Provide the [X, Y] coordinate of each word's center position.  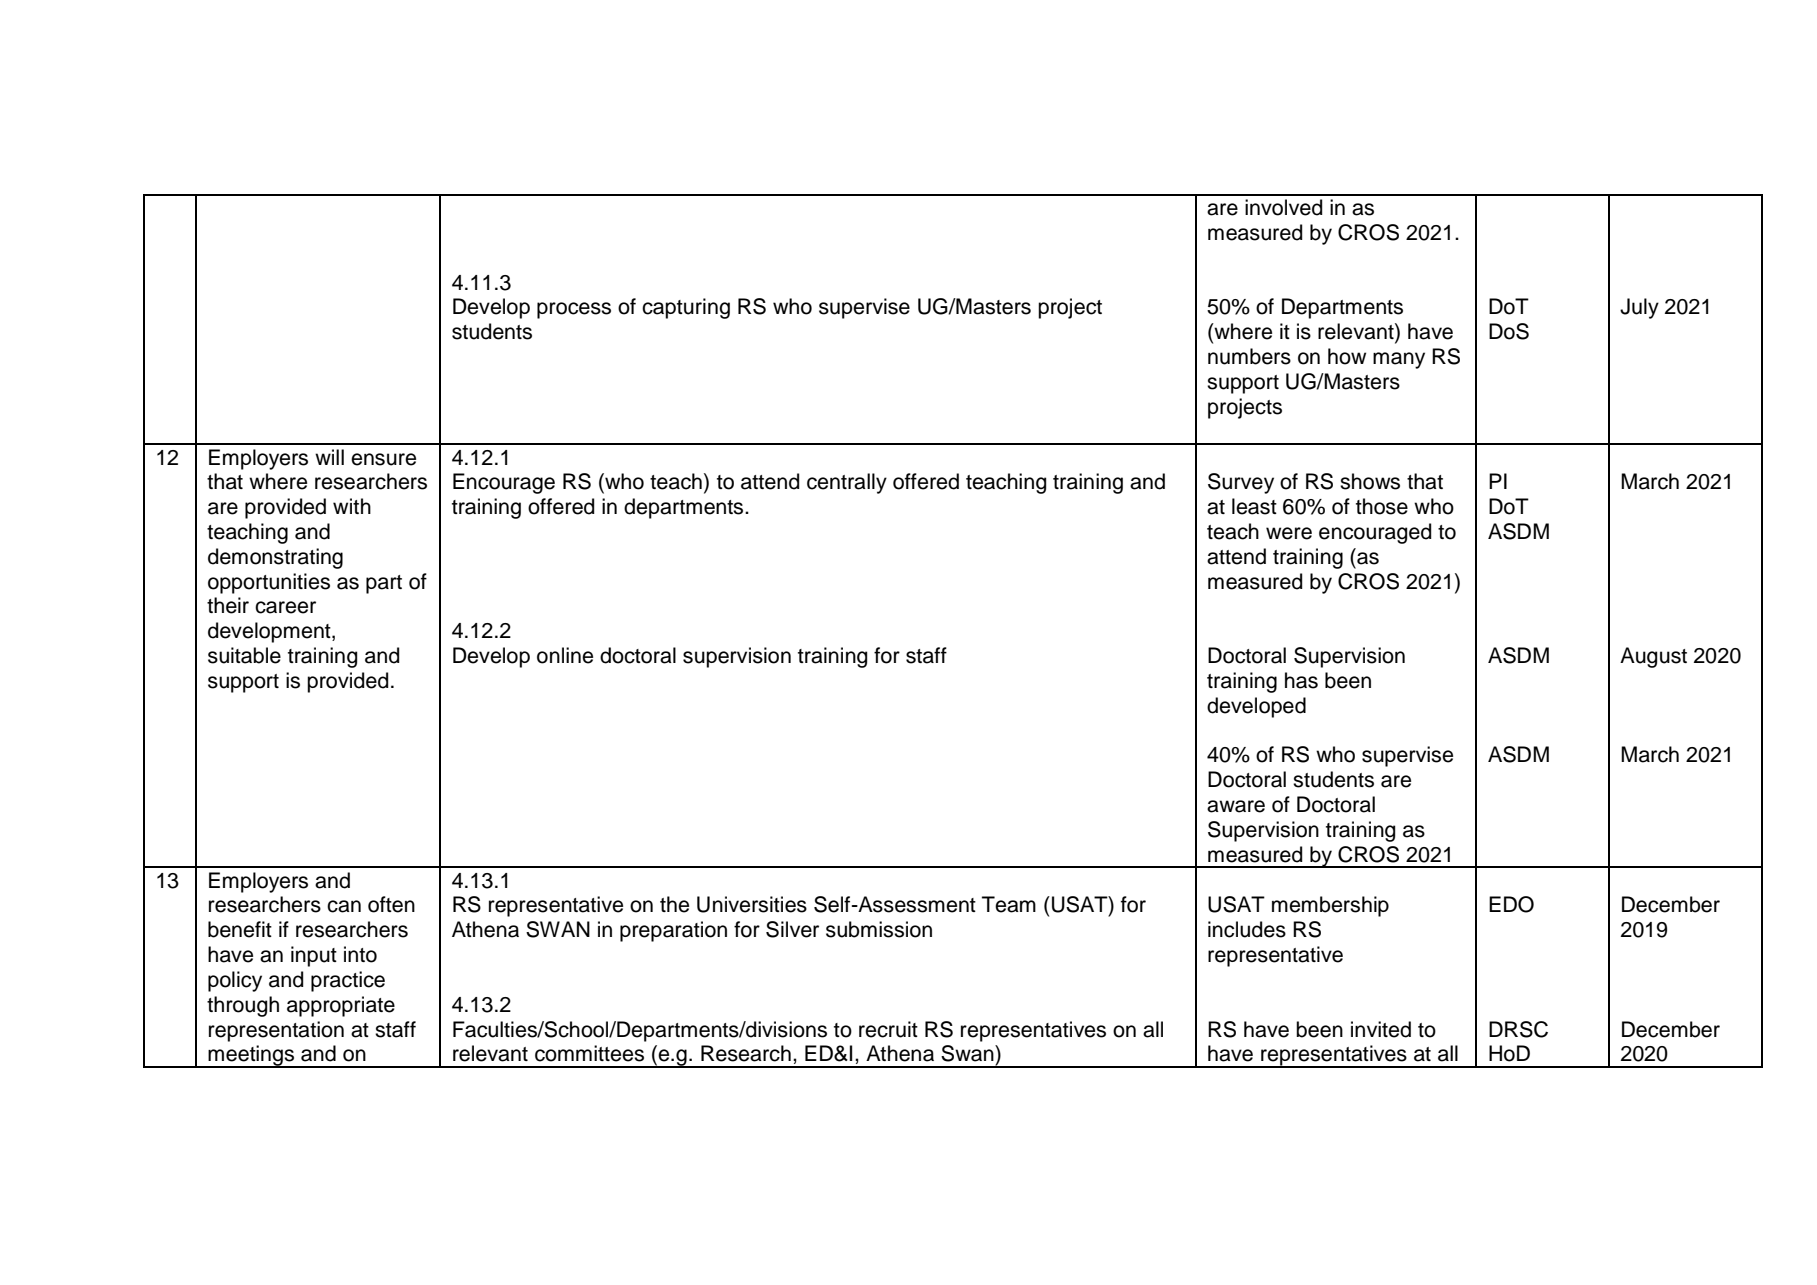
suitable [244, 655]
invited [1381, 1029]
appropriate [341, 1006]
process [574, 310]
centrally [847, 483]
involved [1283, 207]
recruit [888, 1029]
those [1382, 506]
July [1639, 308]
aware [1236, 806]
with [352, 506]
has [1301, 680]
